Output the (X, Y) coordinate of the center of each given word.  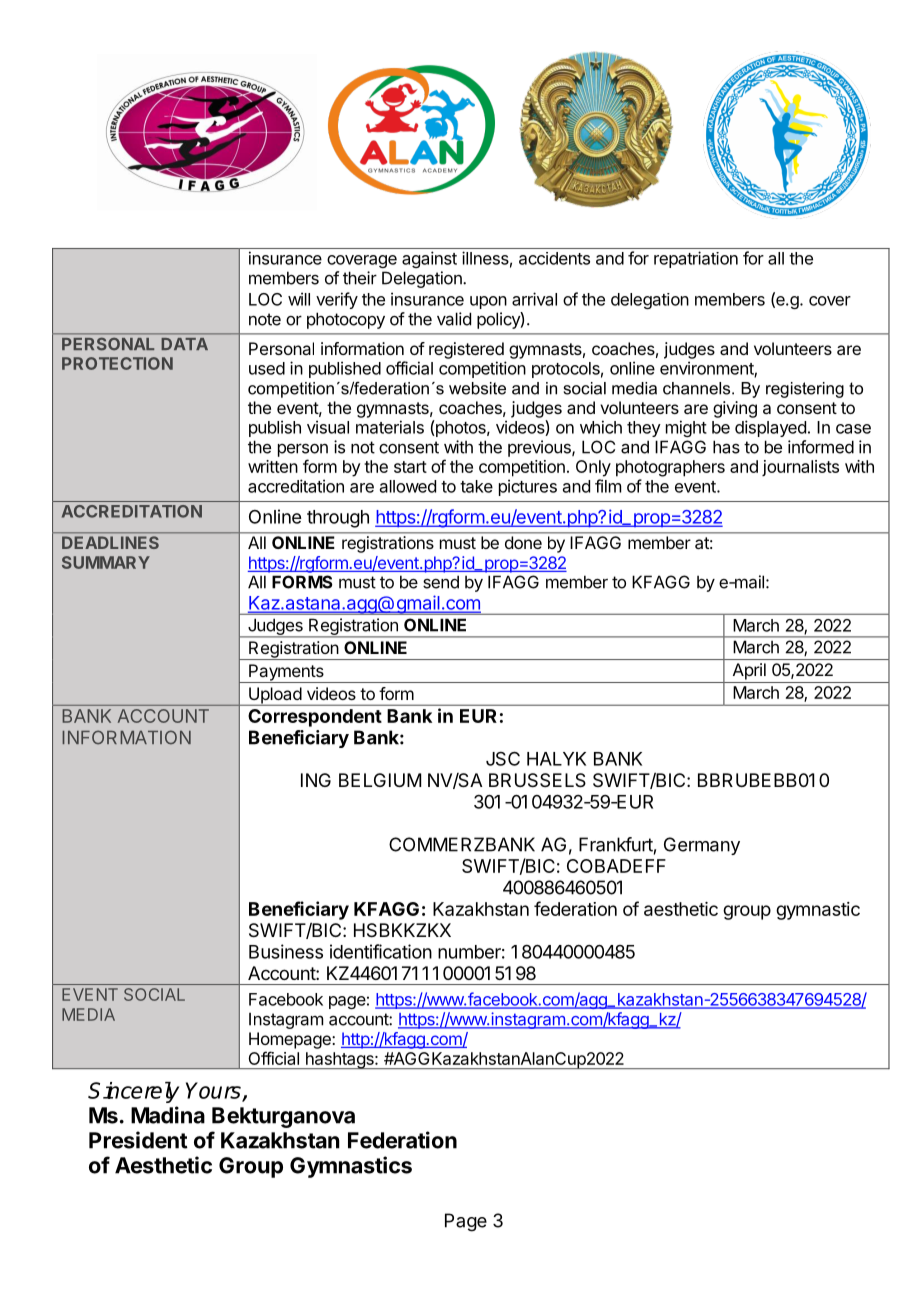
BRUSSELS (537, 780)
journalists (800, 468)
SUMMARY (106, 562)
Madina (168, 1115)
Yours (214, 1091)
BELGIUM (380, 780)
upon (488, 302)
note (265, 319)
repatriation (696, 259)
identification (381, 951)
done (523, 542)
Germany (702, 846)
